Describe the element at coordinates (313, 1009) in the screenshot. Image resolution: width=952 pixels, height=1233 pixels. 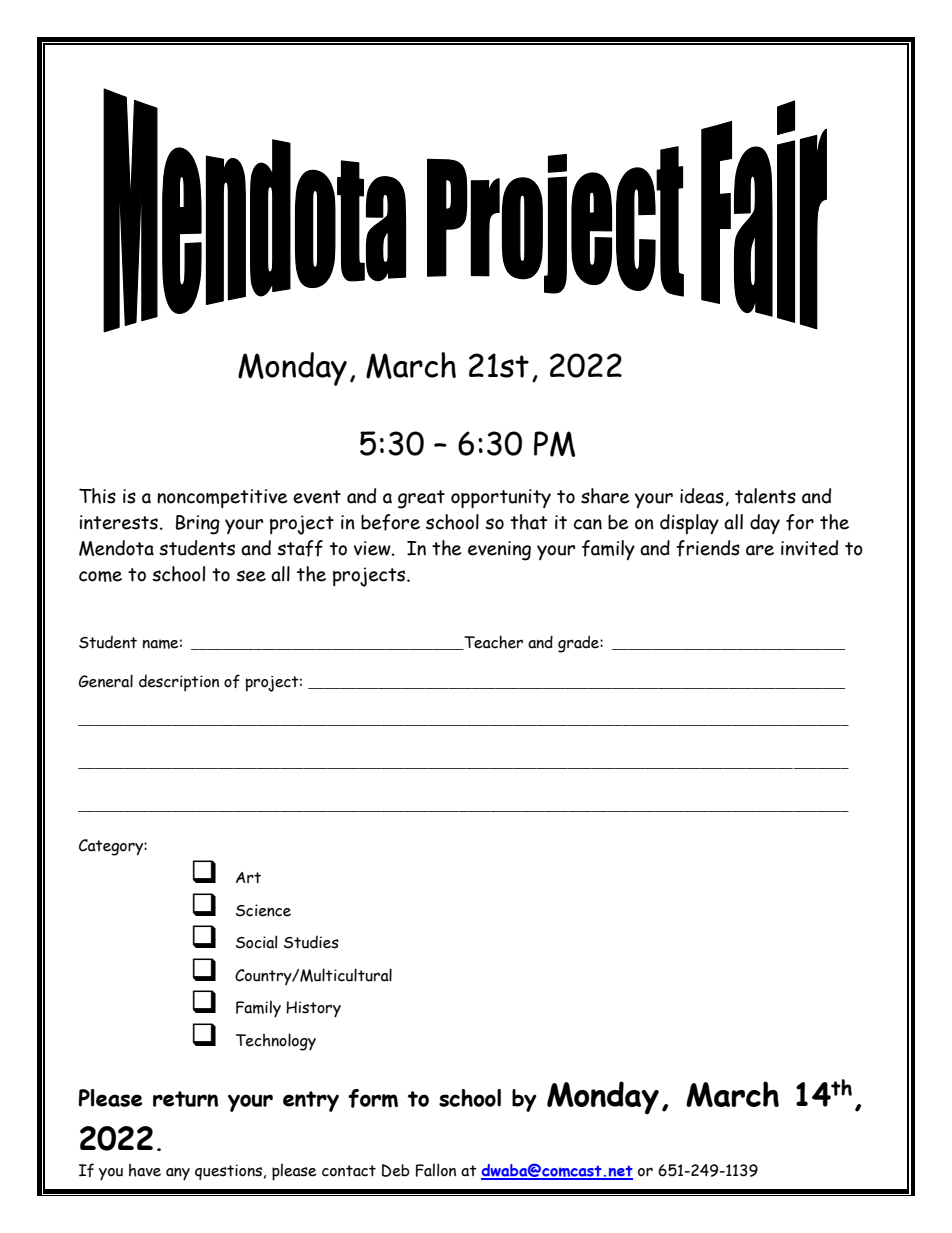
I see `History` at that location.
